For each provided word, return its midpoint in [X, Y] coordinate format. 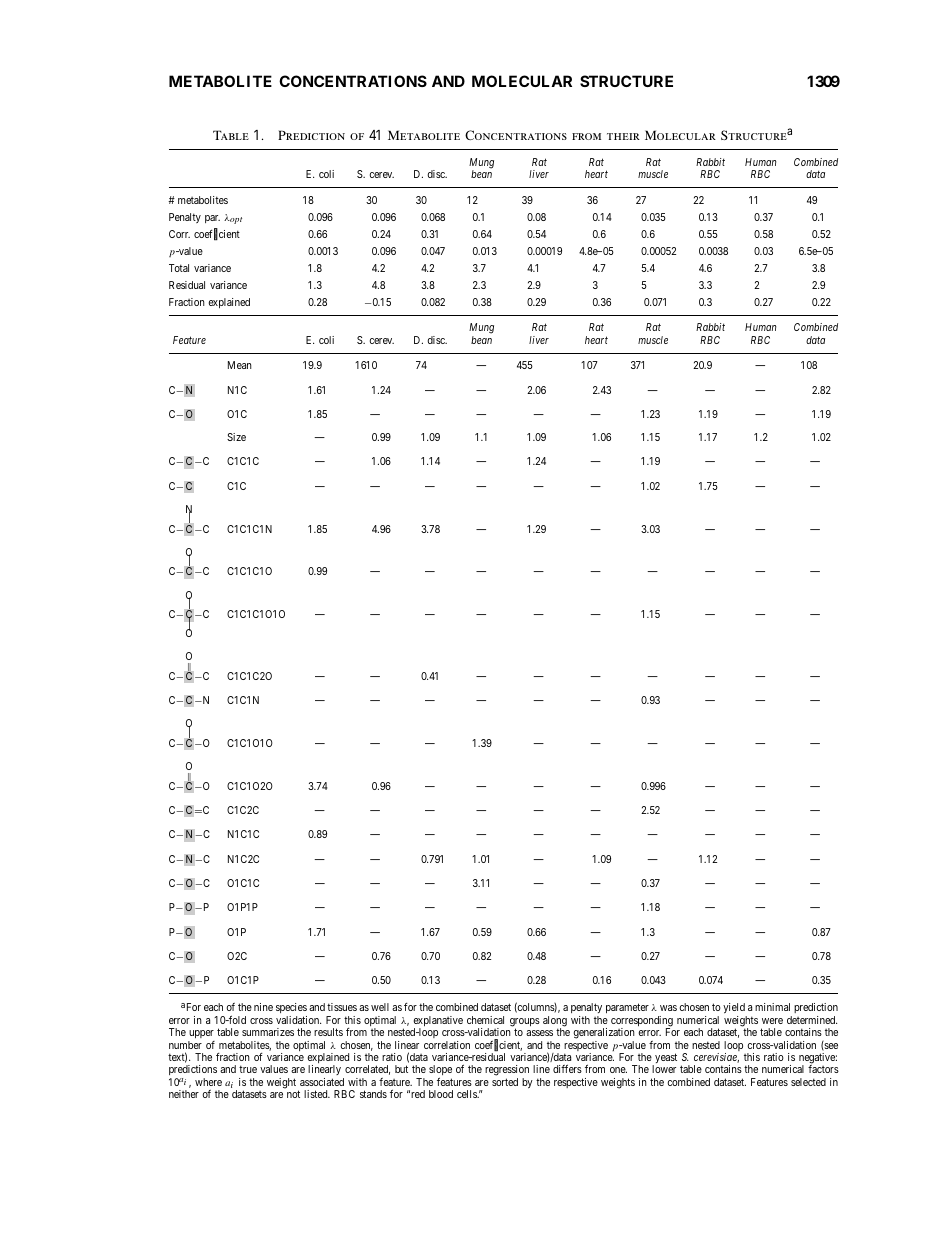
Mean [240, 365]
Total [179, 268]
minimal [772, 1007]
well [380, 1007]
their [623, 136]
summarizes [268, 1032]
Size [236, 437]
